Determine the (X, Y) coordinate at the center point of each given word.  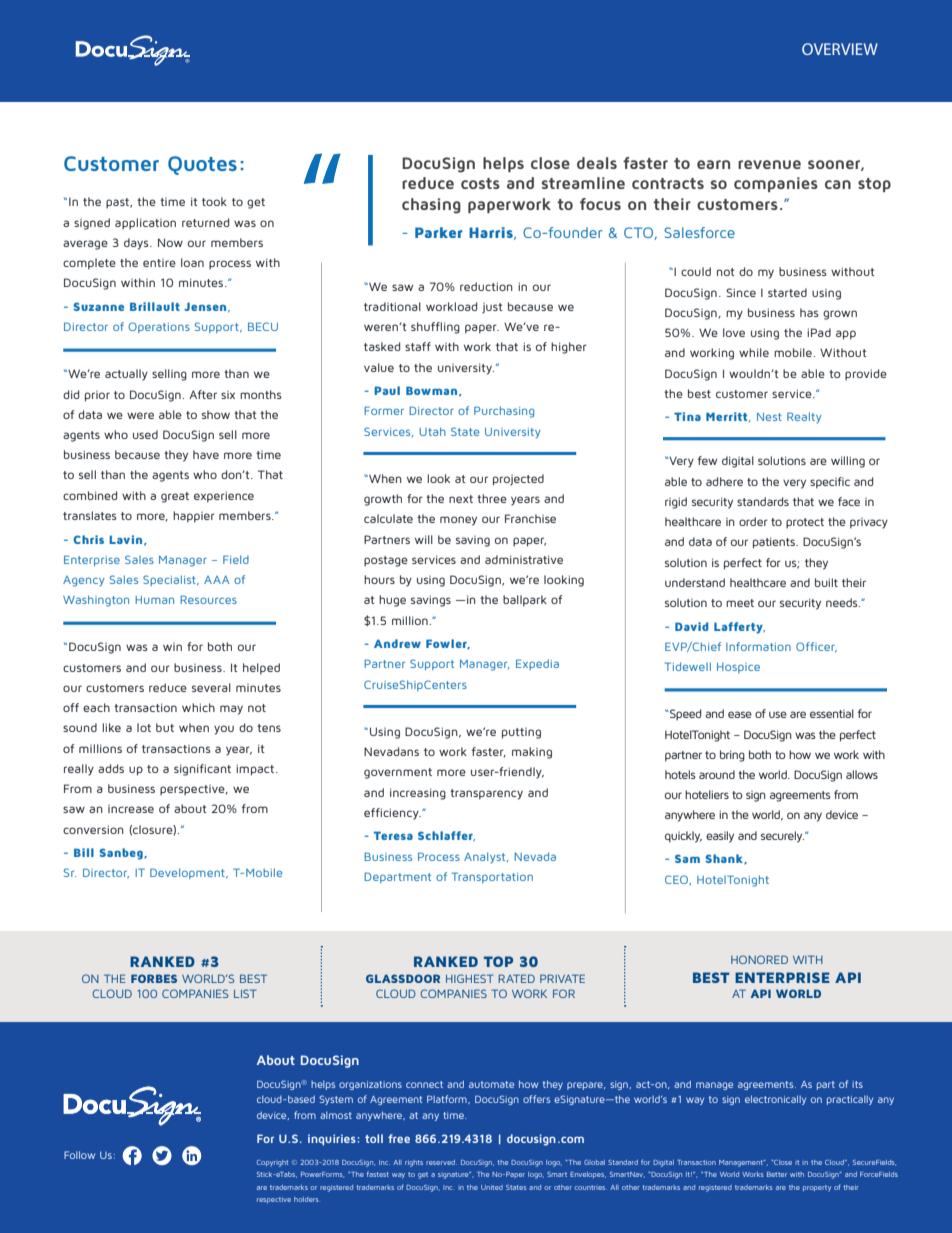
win (172, 647)
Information (758, 646)
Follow (79, 1155)
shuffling (435, 328)
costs (480, 183)
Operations (159, 327)
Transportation (492, 877)
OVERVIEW (840, 49)
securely (782, 837)
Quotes (202, 165)
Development (188, 873)
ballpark (525, 601)
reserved (441, 1162)
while (754, 352)
